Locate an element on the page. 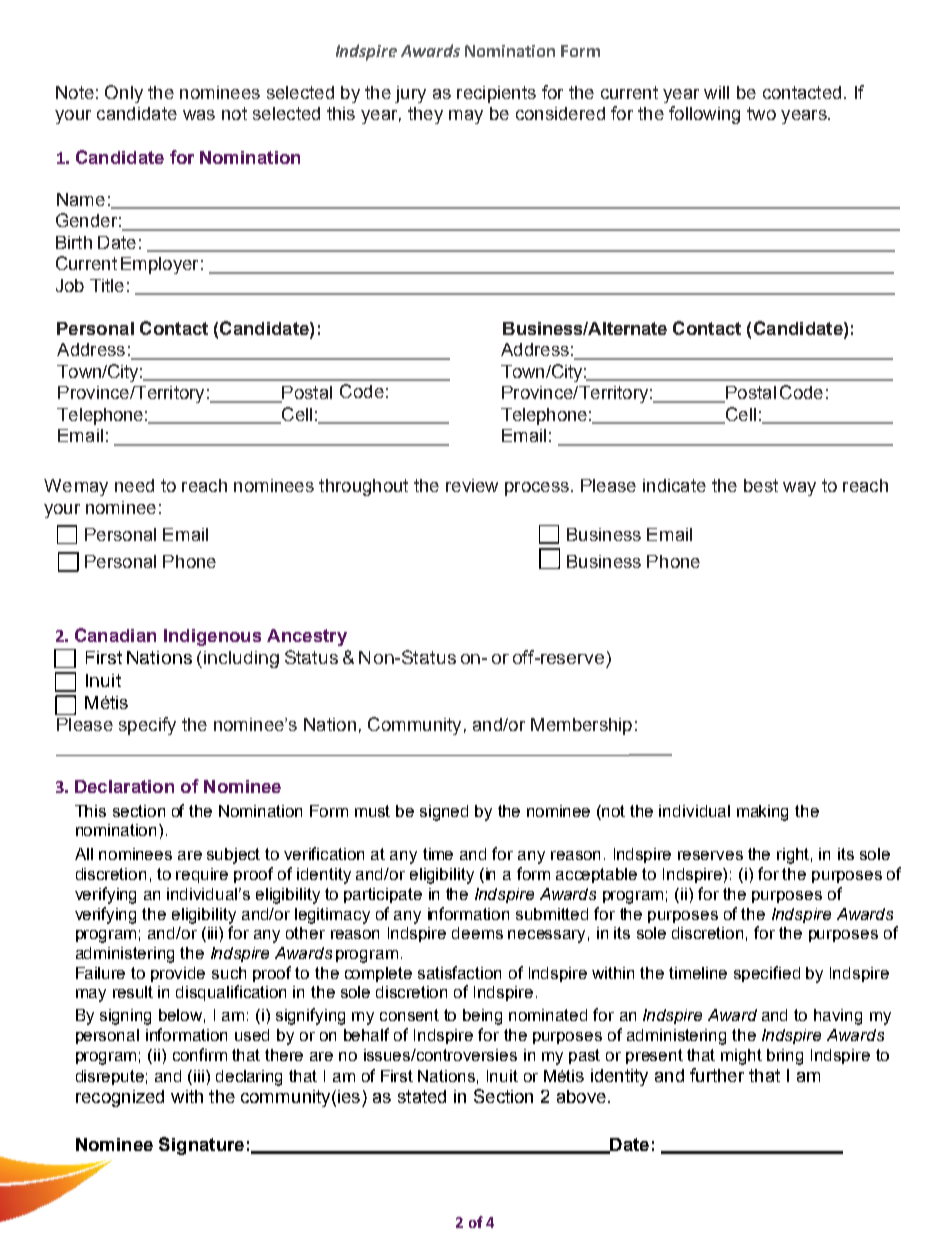  further is located at coordinates (717, 1075).
